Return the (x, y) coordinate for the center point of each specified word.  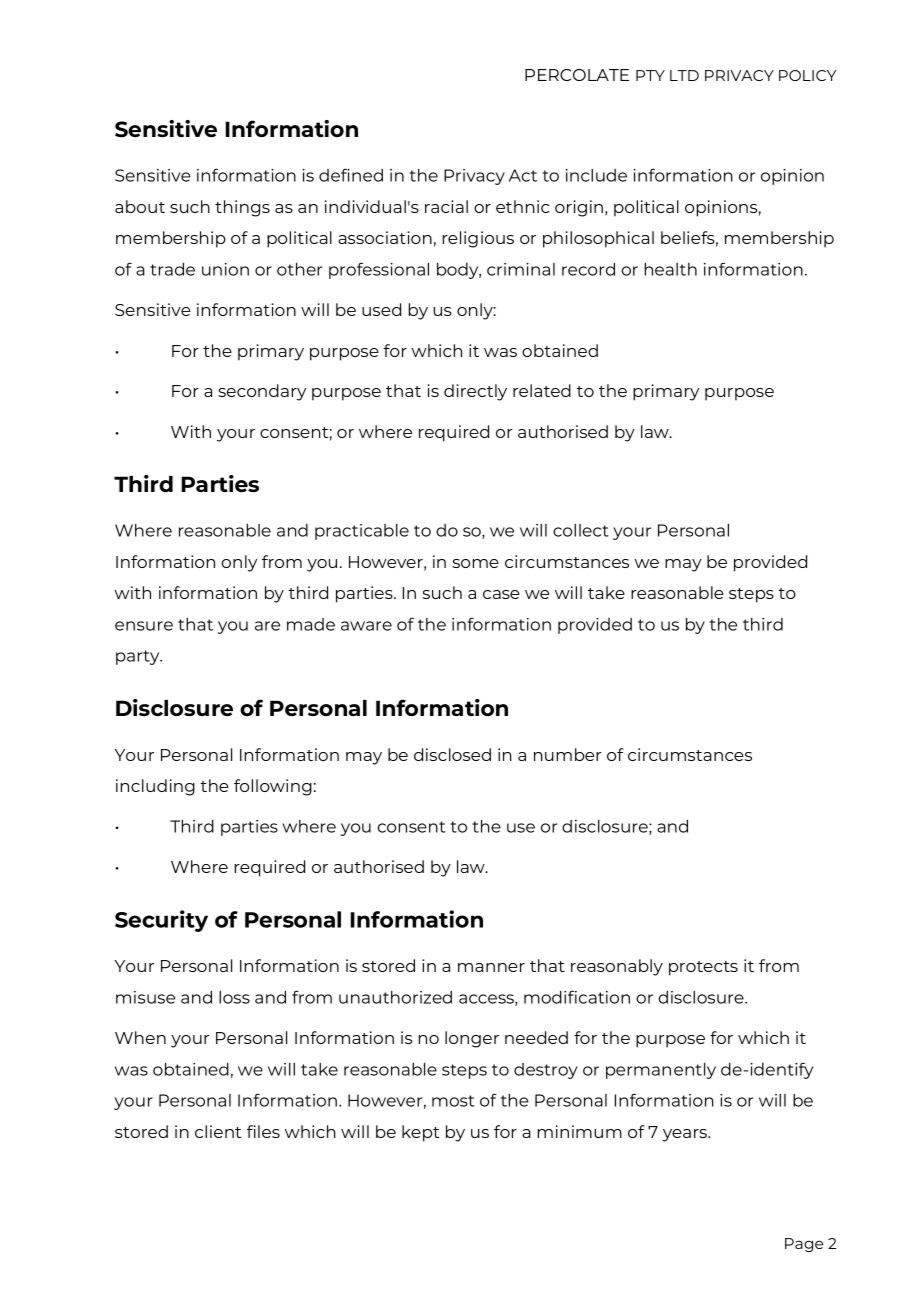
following (273, 787)
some (476, 563)
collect (581, 530)
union (225, 269)
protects (703, 968)
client (218, 1131)
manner (491, 967)
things (242, 208)
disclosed (452, 754)
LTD (684, 75)
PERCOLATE (577, 75)
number (568, 754)
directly (475, 392)
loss (234, 997)
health (671, 269)
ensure (144, 626)
